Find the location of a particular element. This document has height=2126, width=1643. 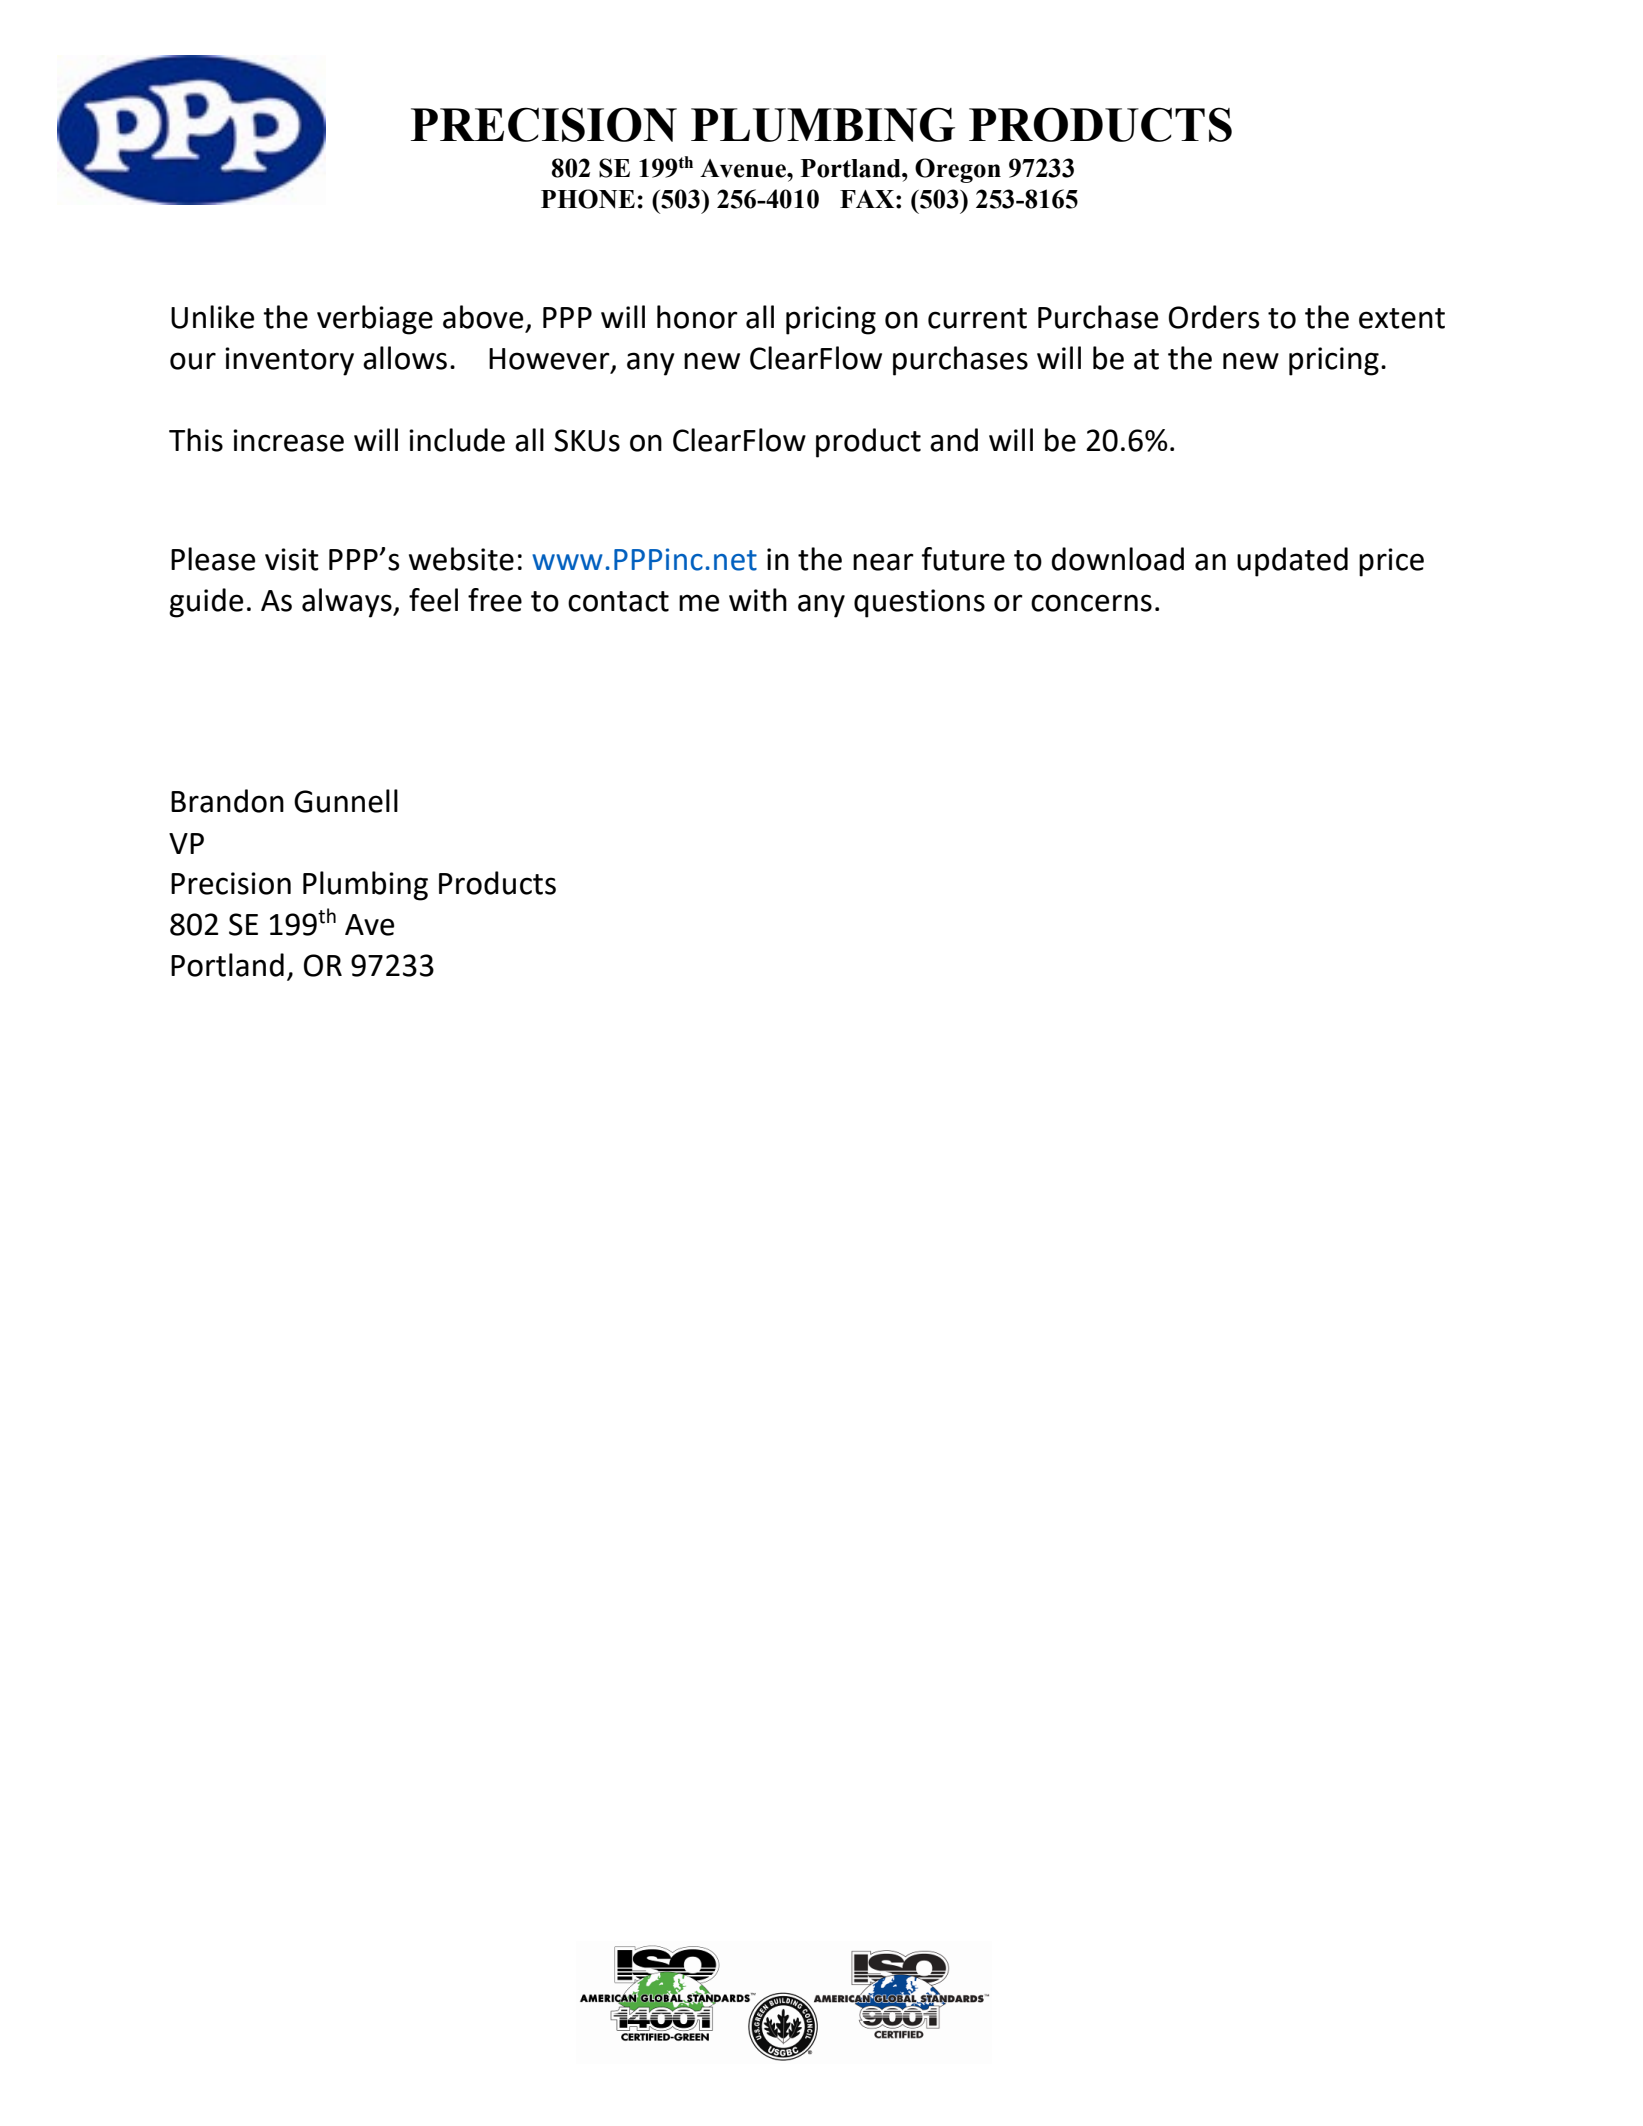

near is located at coordinates (883, 562).
